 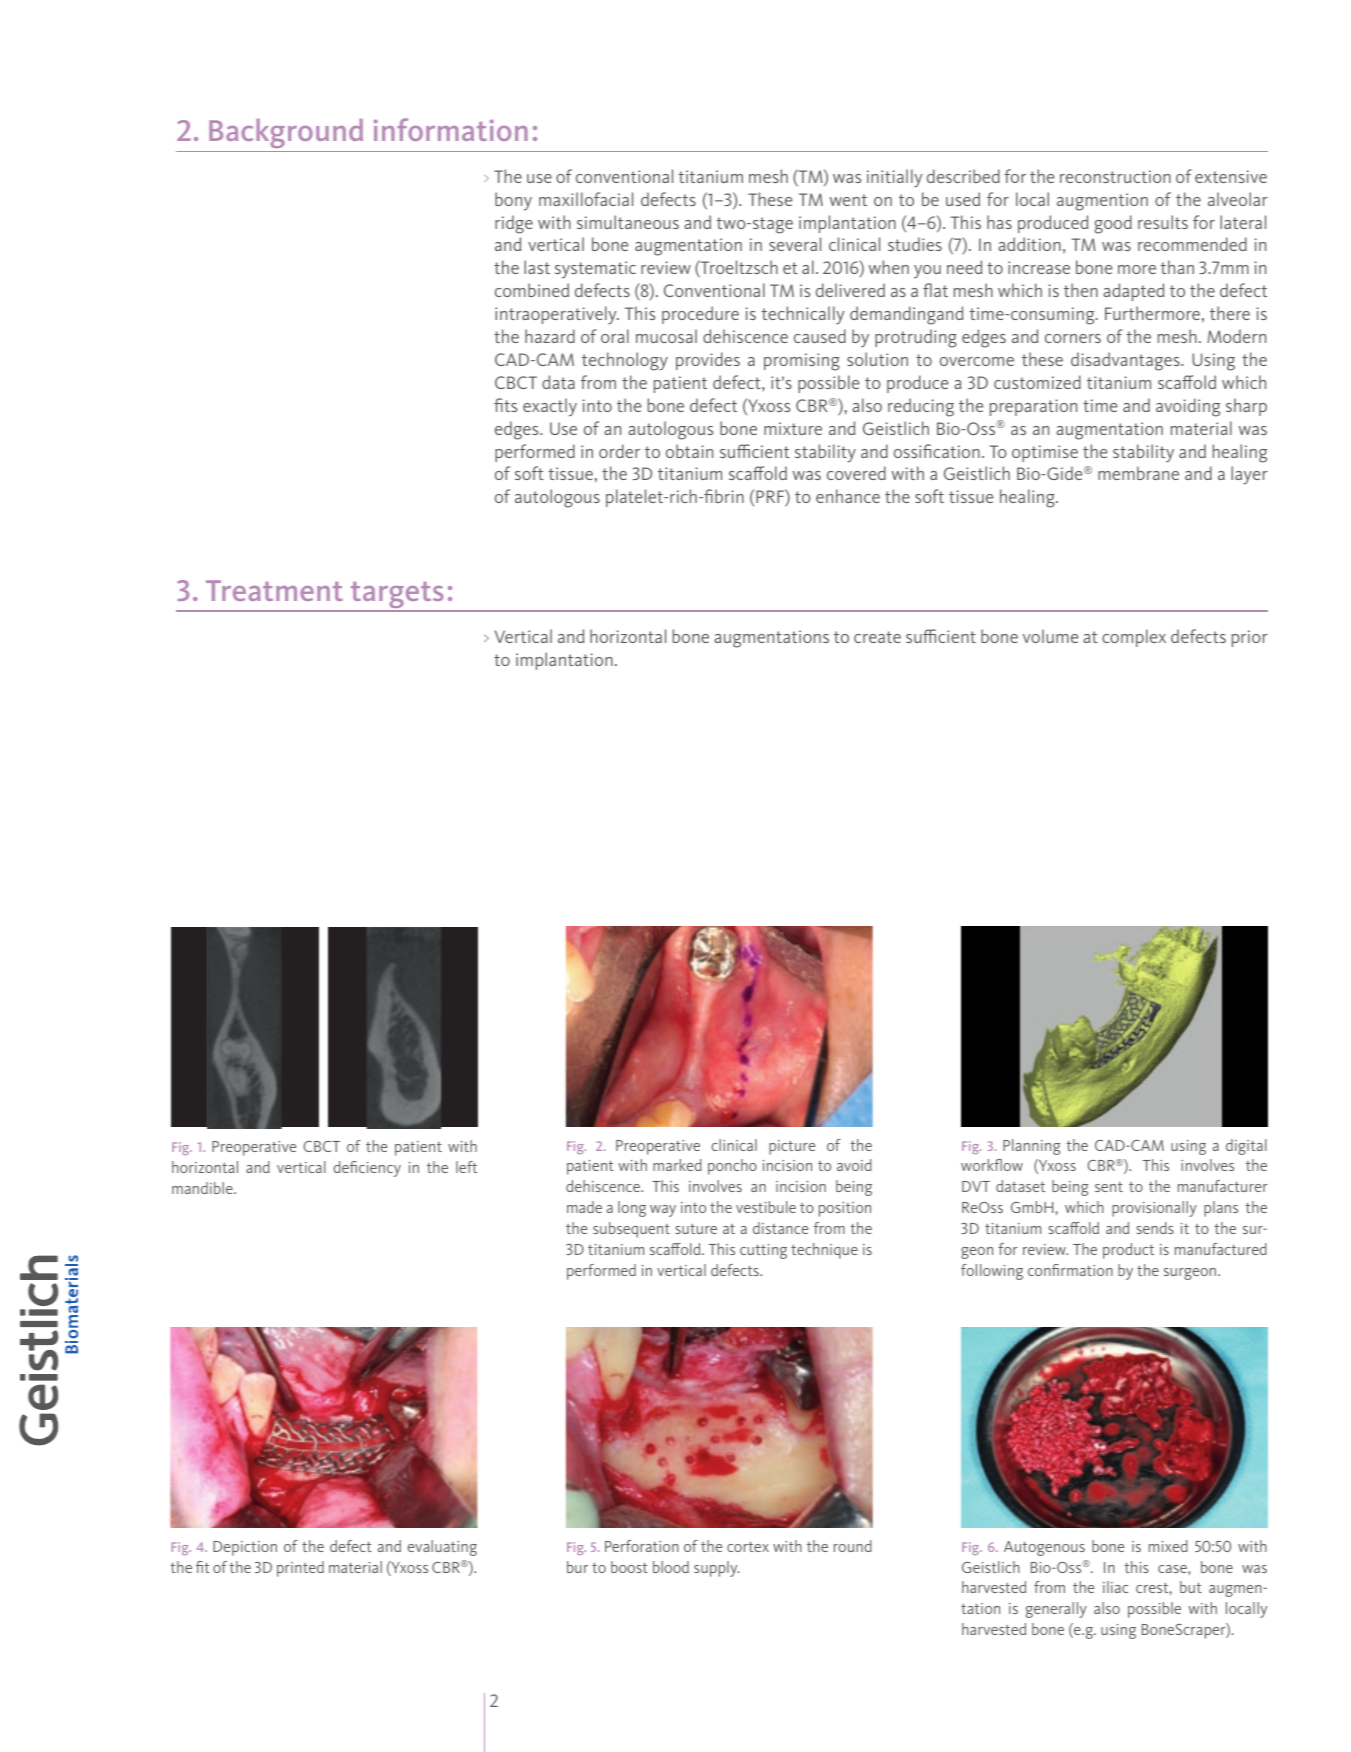 I want to click on Treatment, so click(x=274, y=590).
